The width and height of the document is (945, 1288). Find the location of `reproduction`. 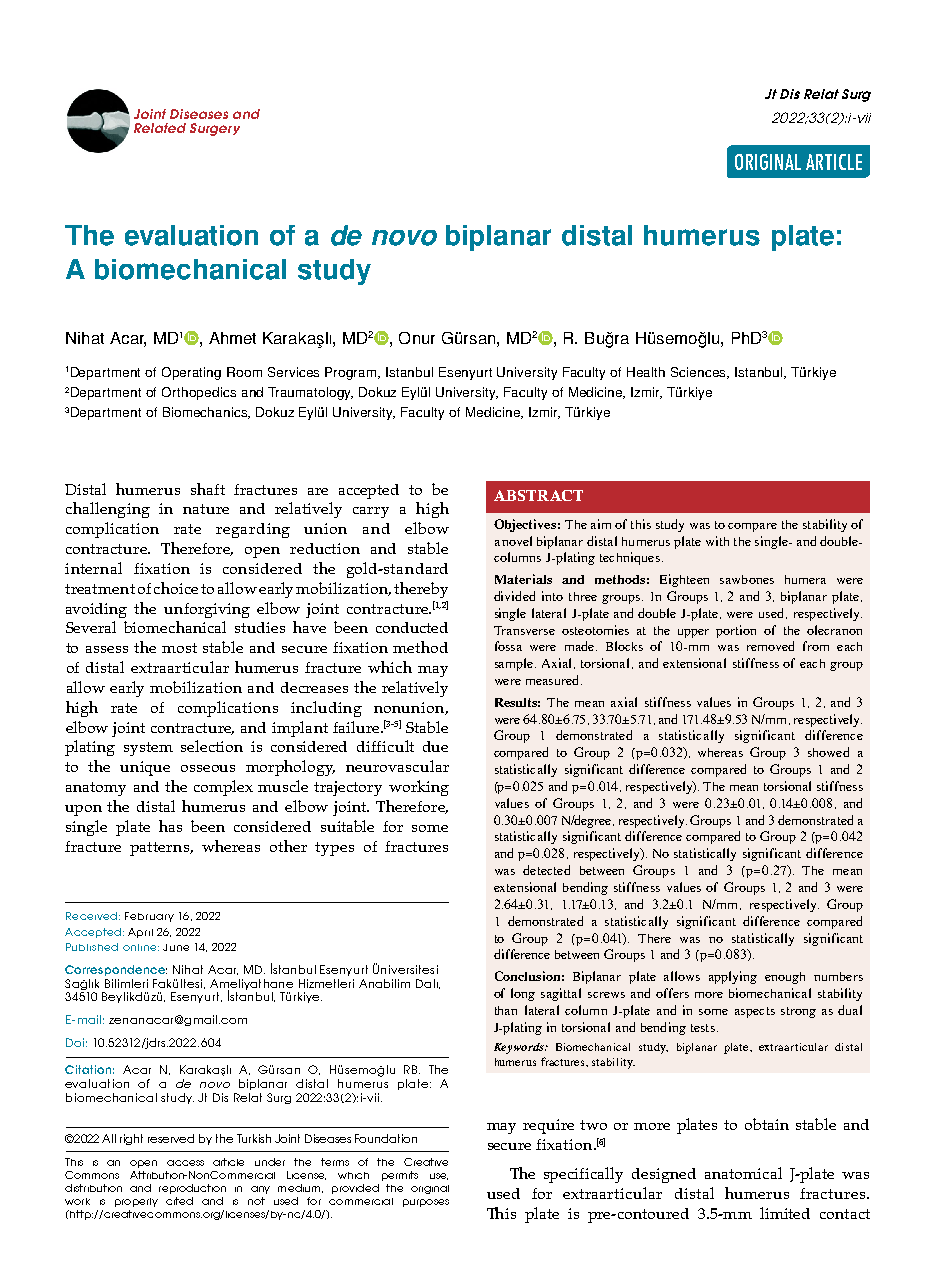

reproduction is located at coordinates (192, 1189).
